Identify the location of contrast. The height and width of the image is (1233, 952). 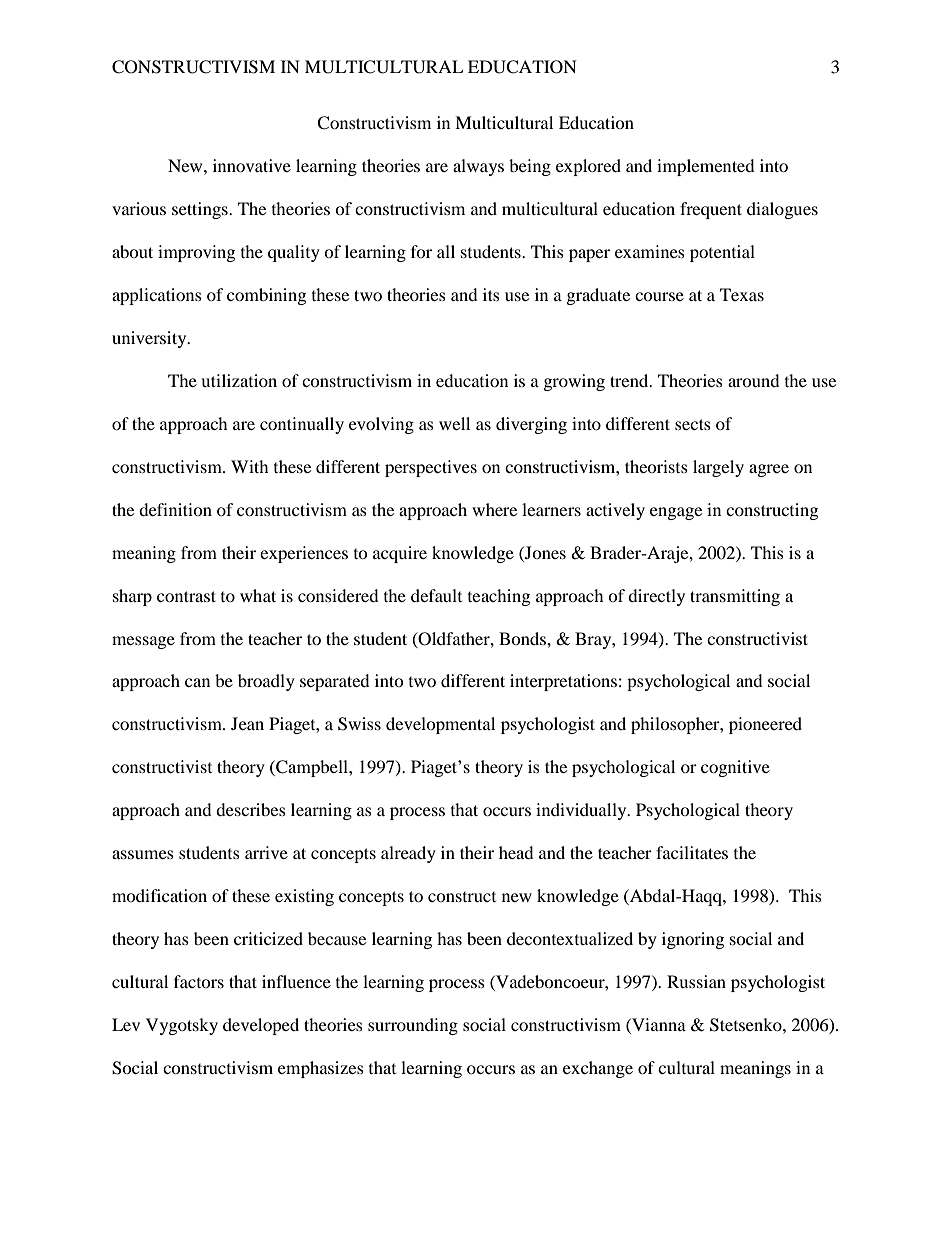
(186, 596).
